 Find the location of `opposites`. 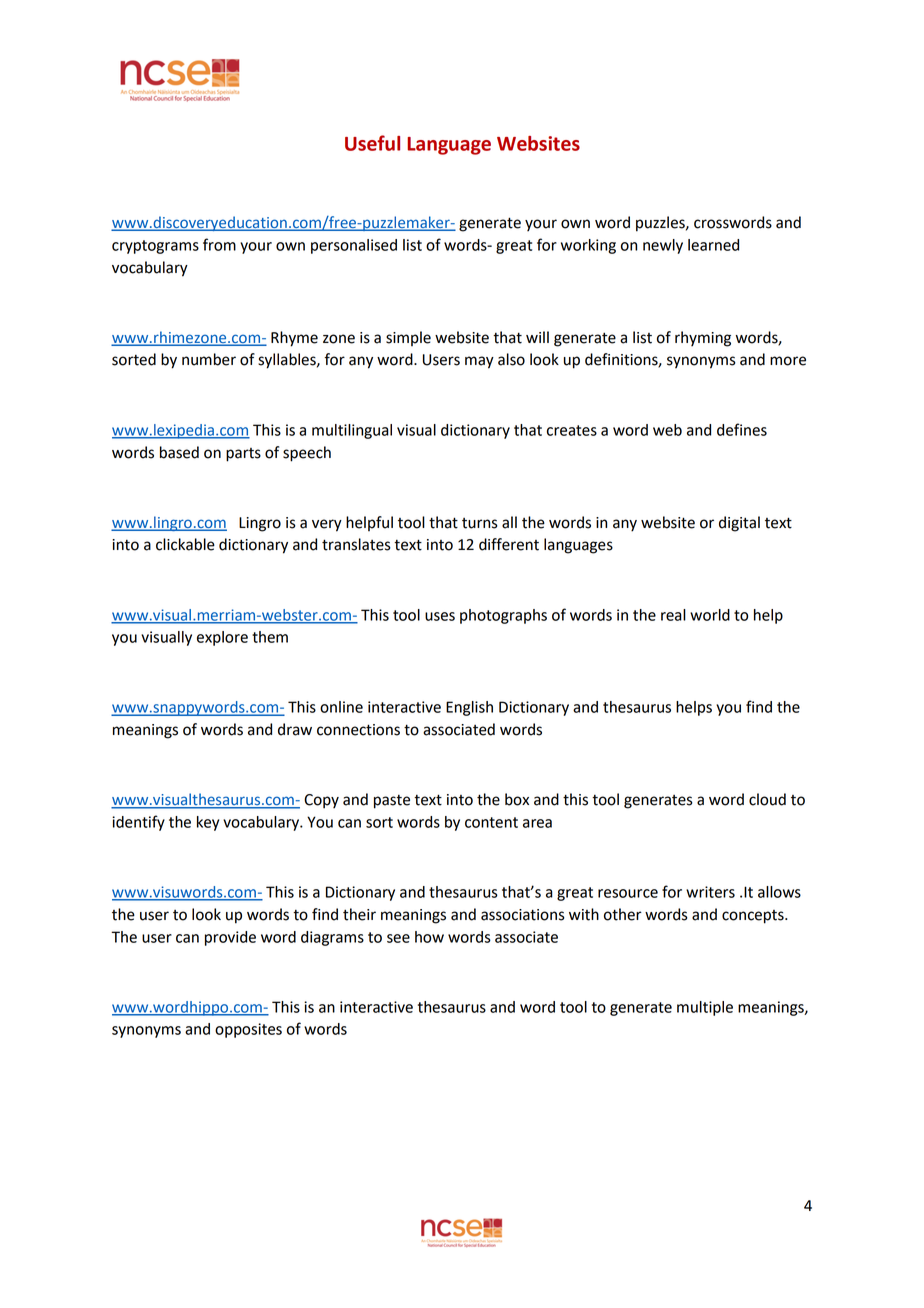

opposites is located at coordinates (248, 1030).
